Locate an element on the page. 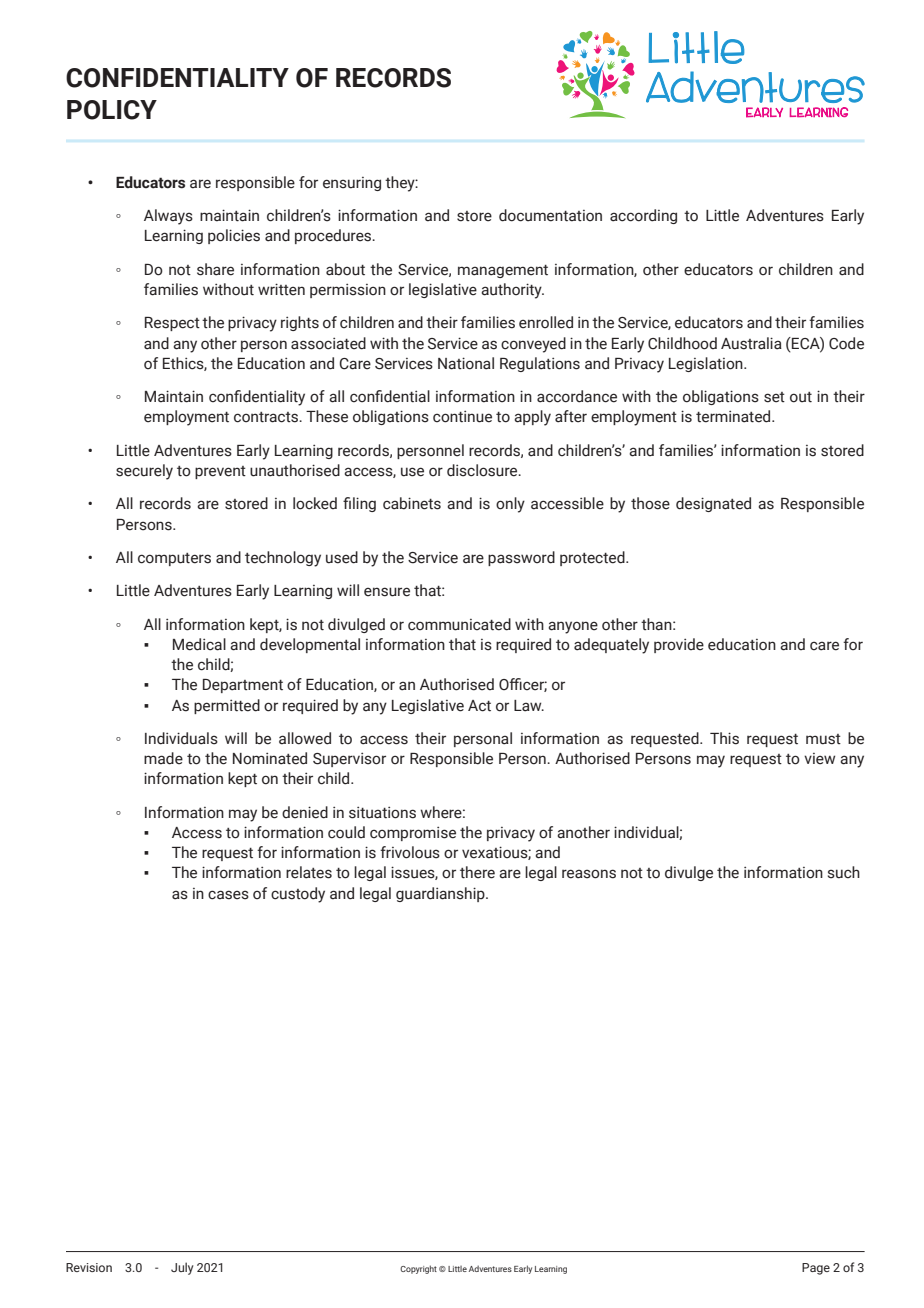  Page is located at coordinates (816, 1269).
